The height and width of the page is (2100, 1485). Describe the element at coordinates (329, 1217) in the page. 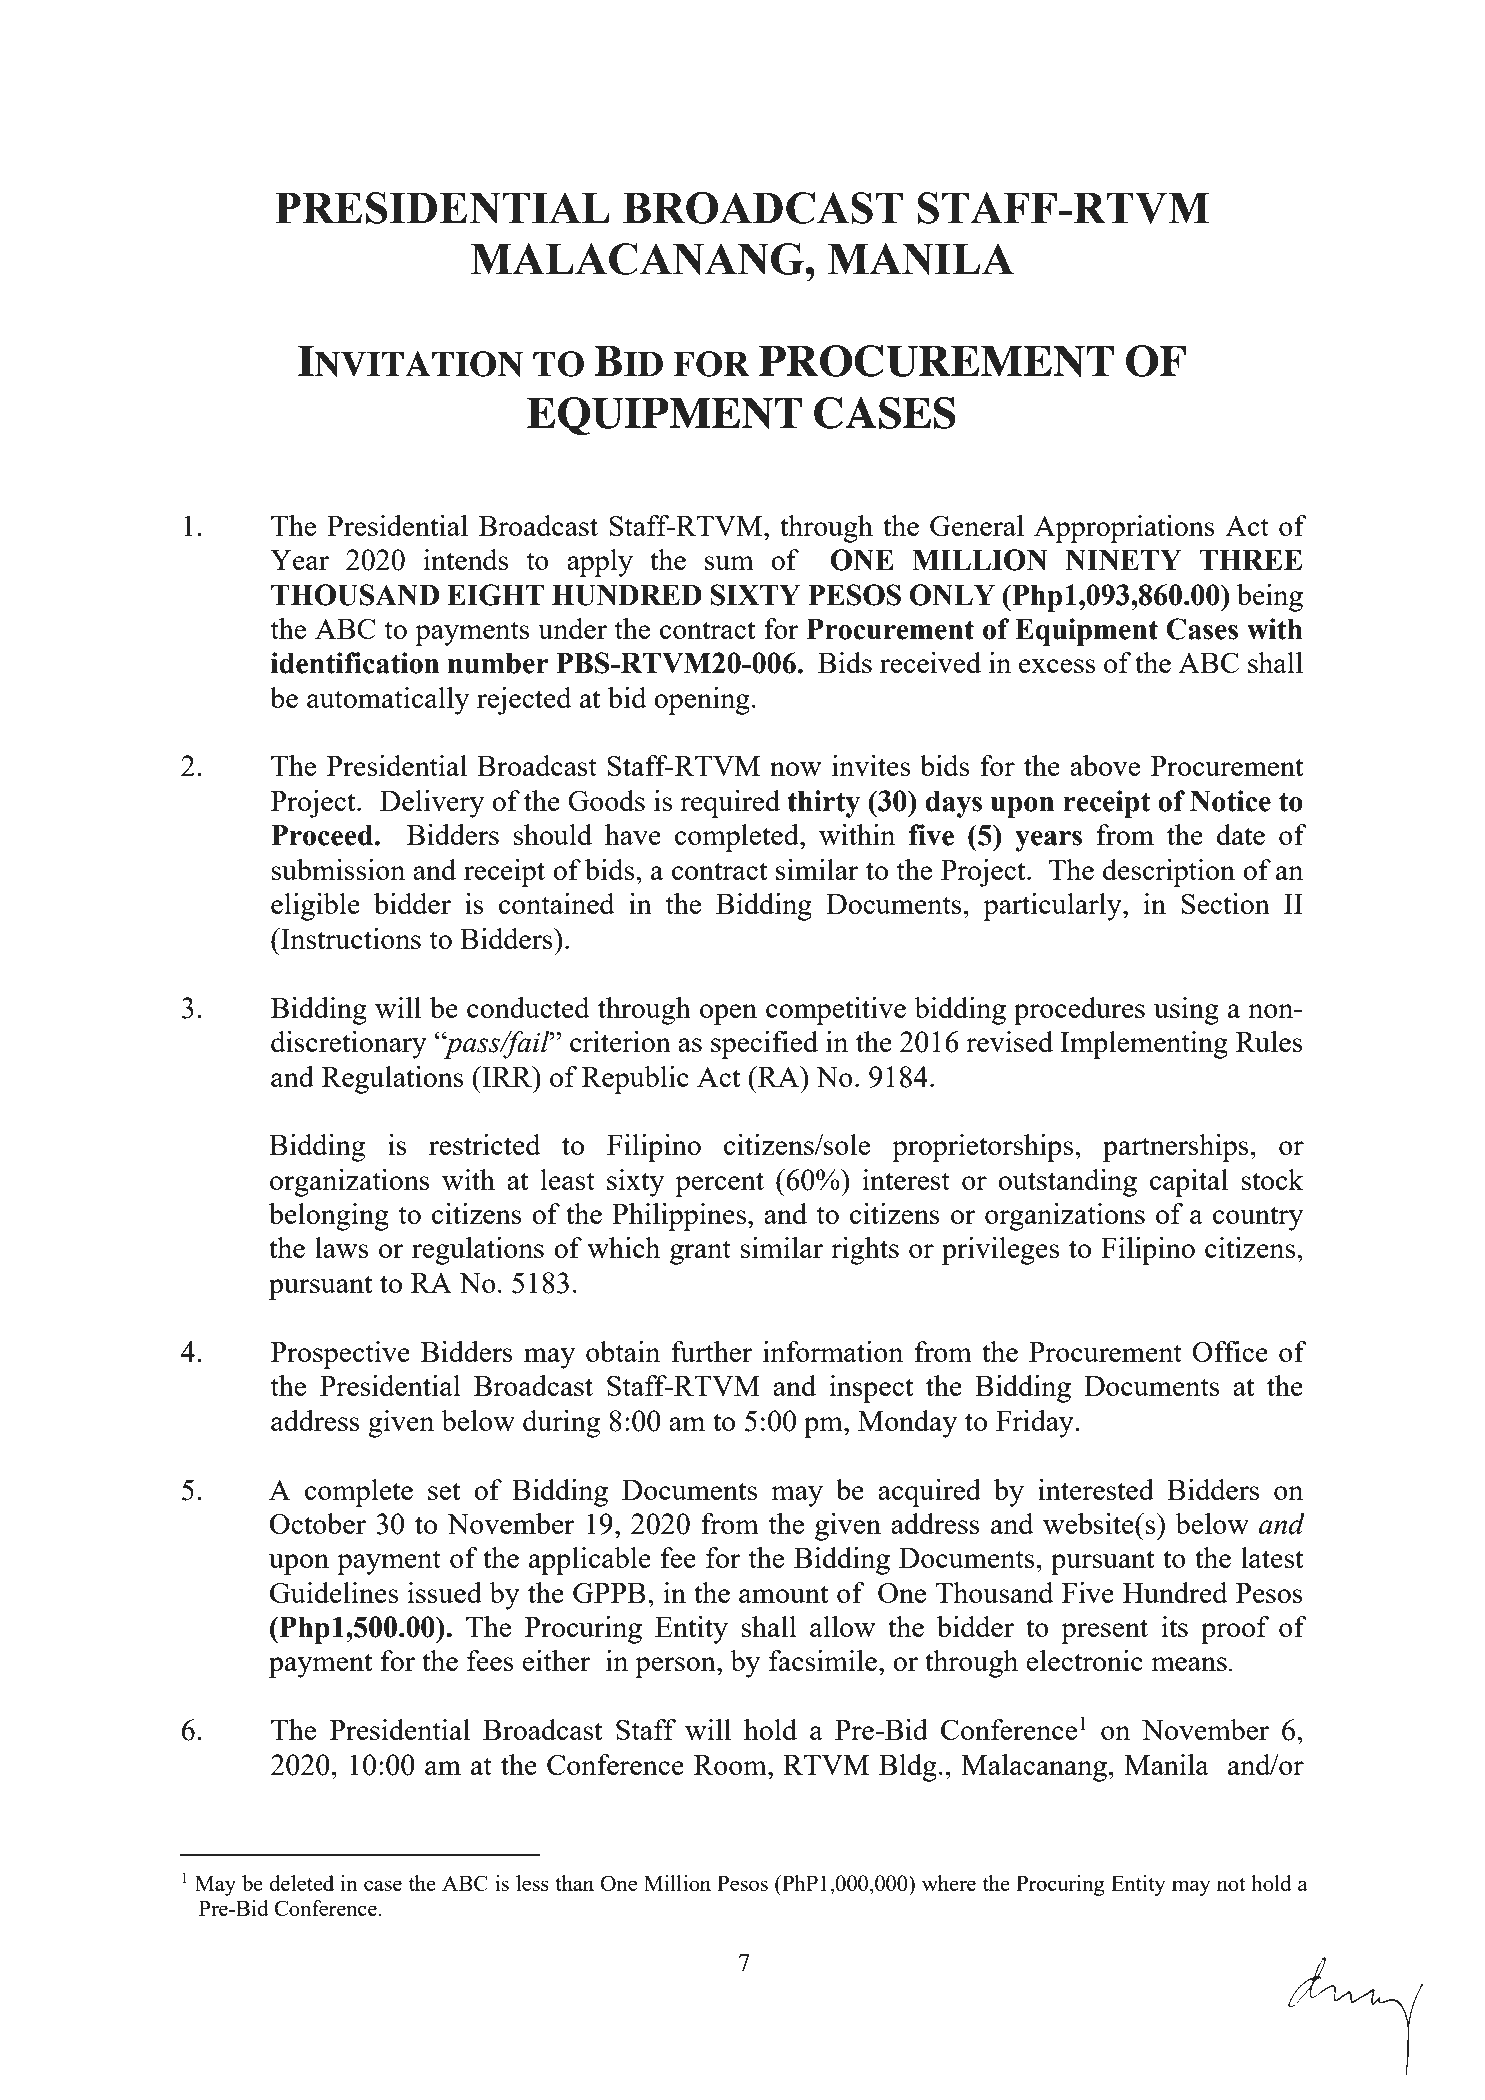

I see `belonging` at that location.
